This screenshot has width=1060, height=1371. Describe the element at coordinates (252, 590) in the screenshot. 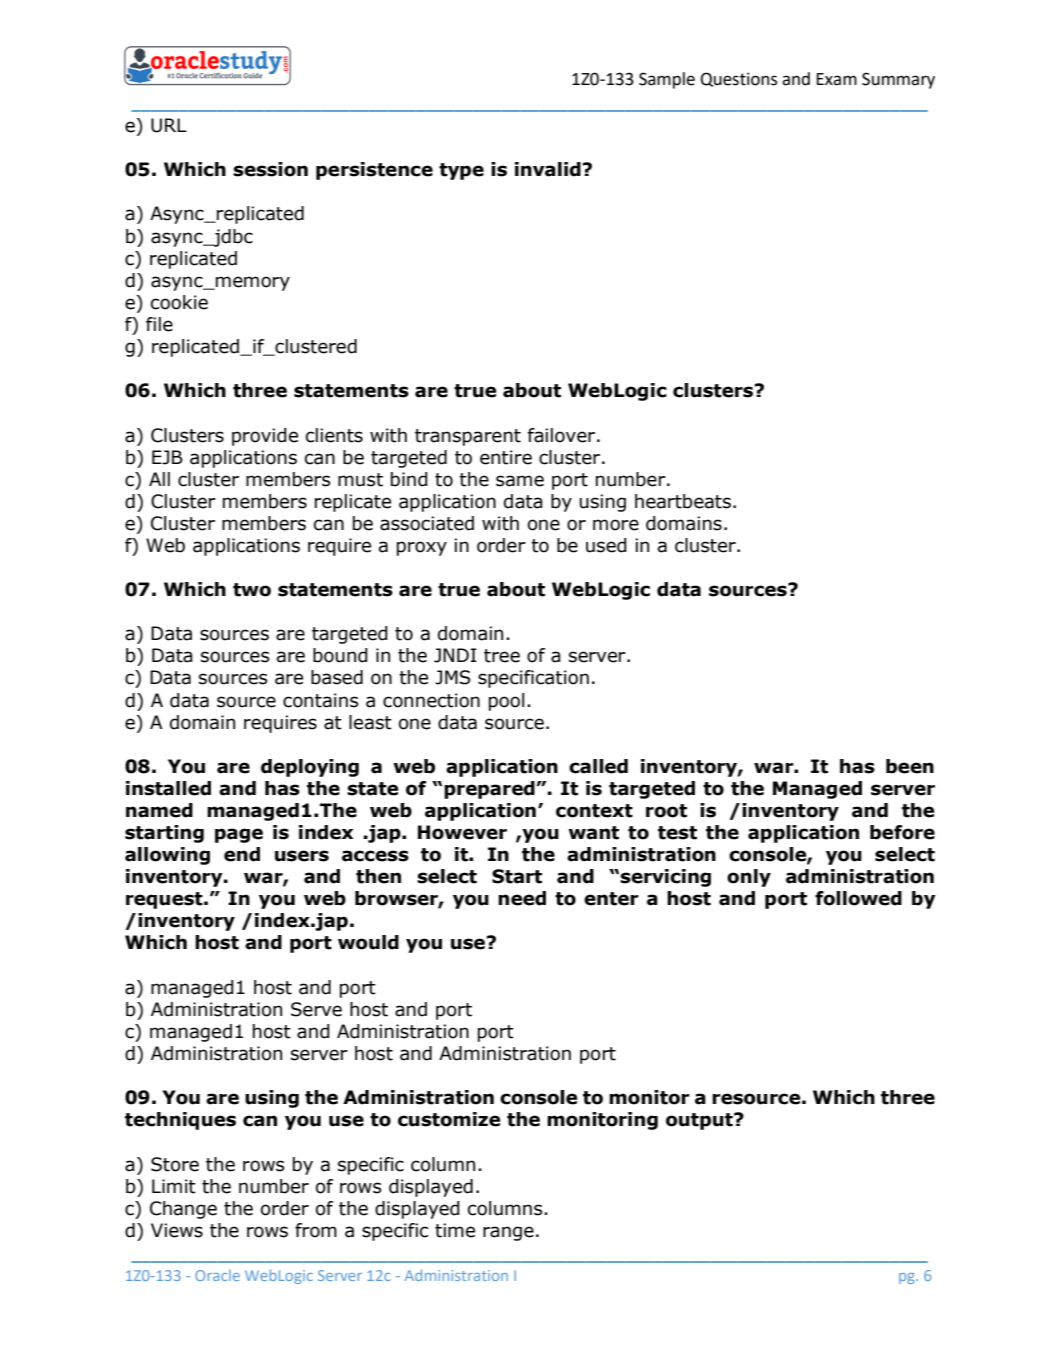

I see `two` at that location.
